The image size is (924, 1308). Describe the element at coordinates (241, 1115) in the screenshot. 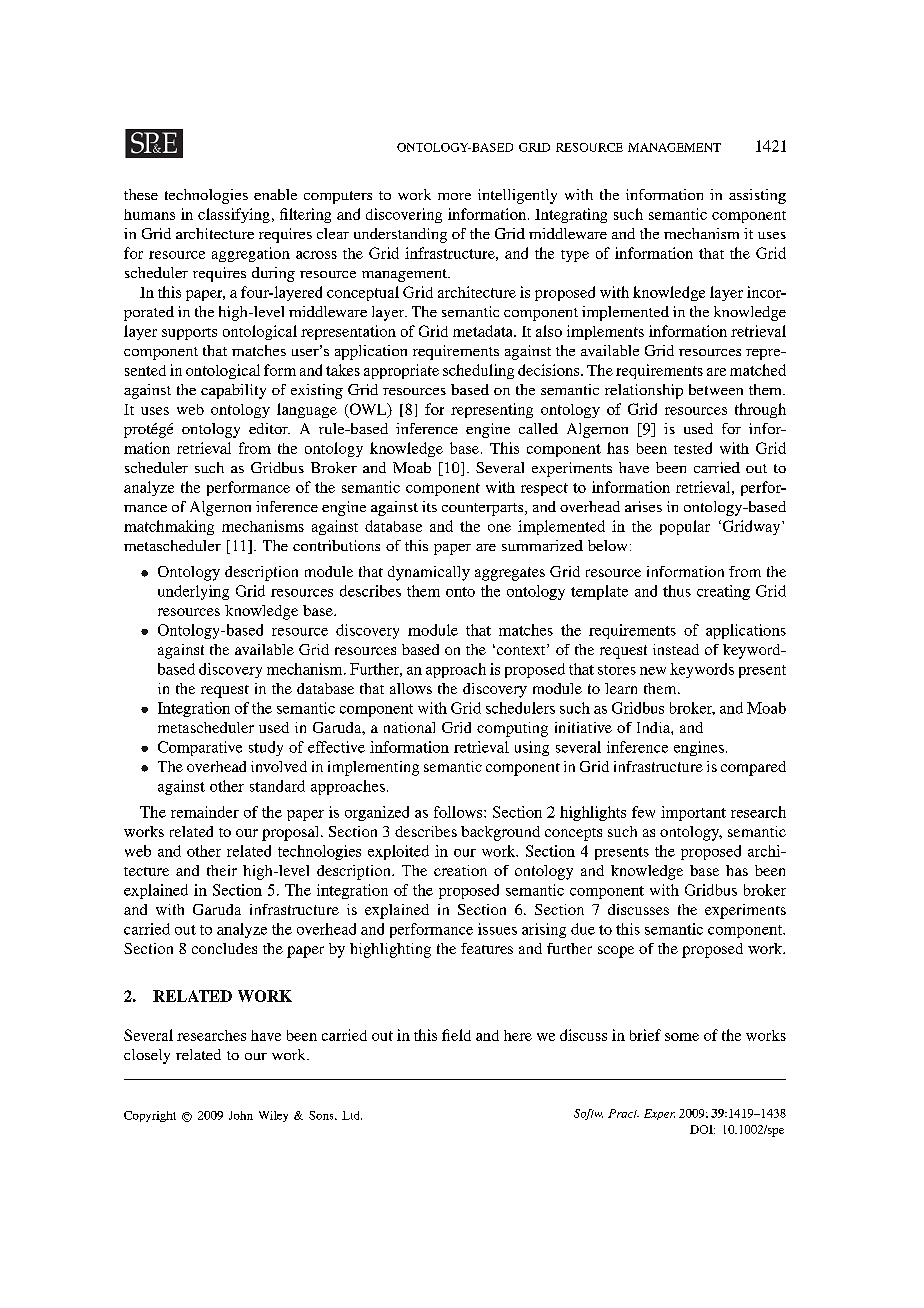

I see `John` at that location.
